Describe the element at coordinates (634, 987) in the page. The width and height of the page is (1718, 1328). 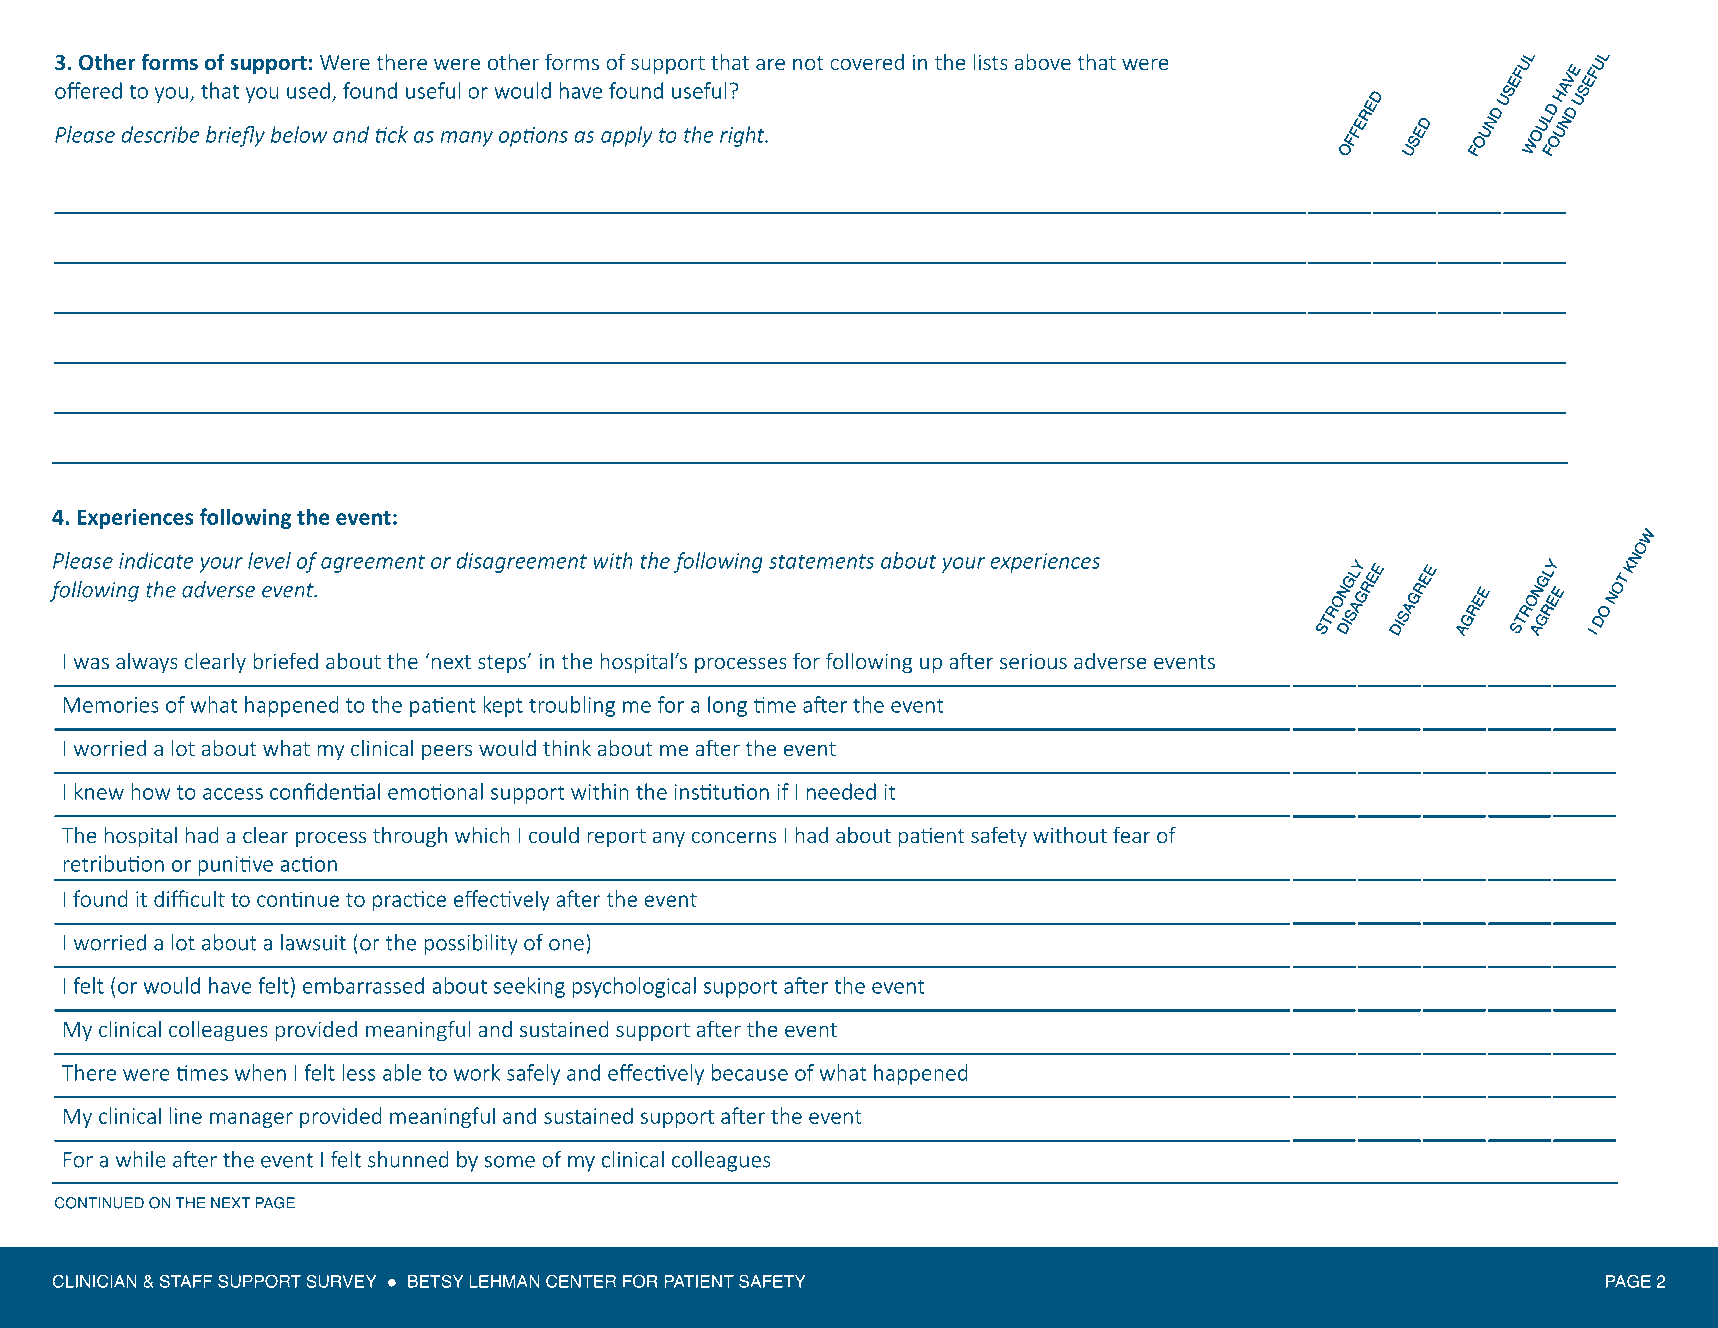
I see `psychological` at that location.
